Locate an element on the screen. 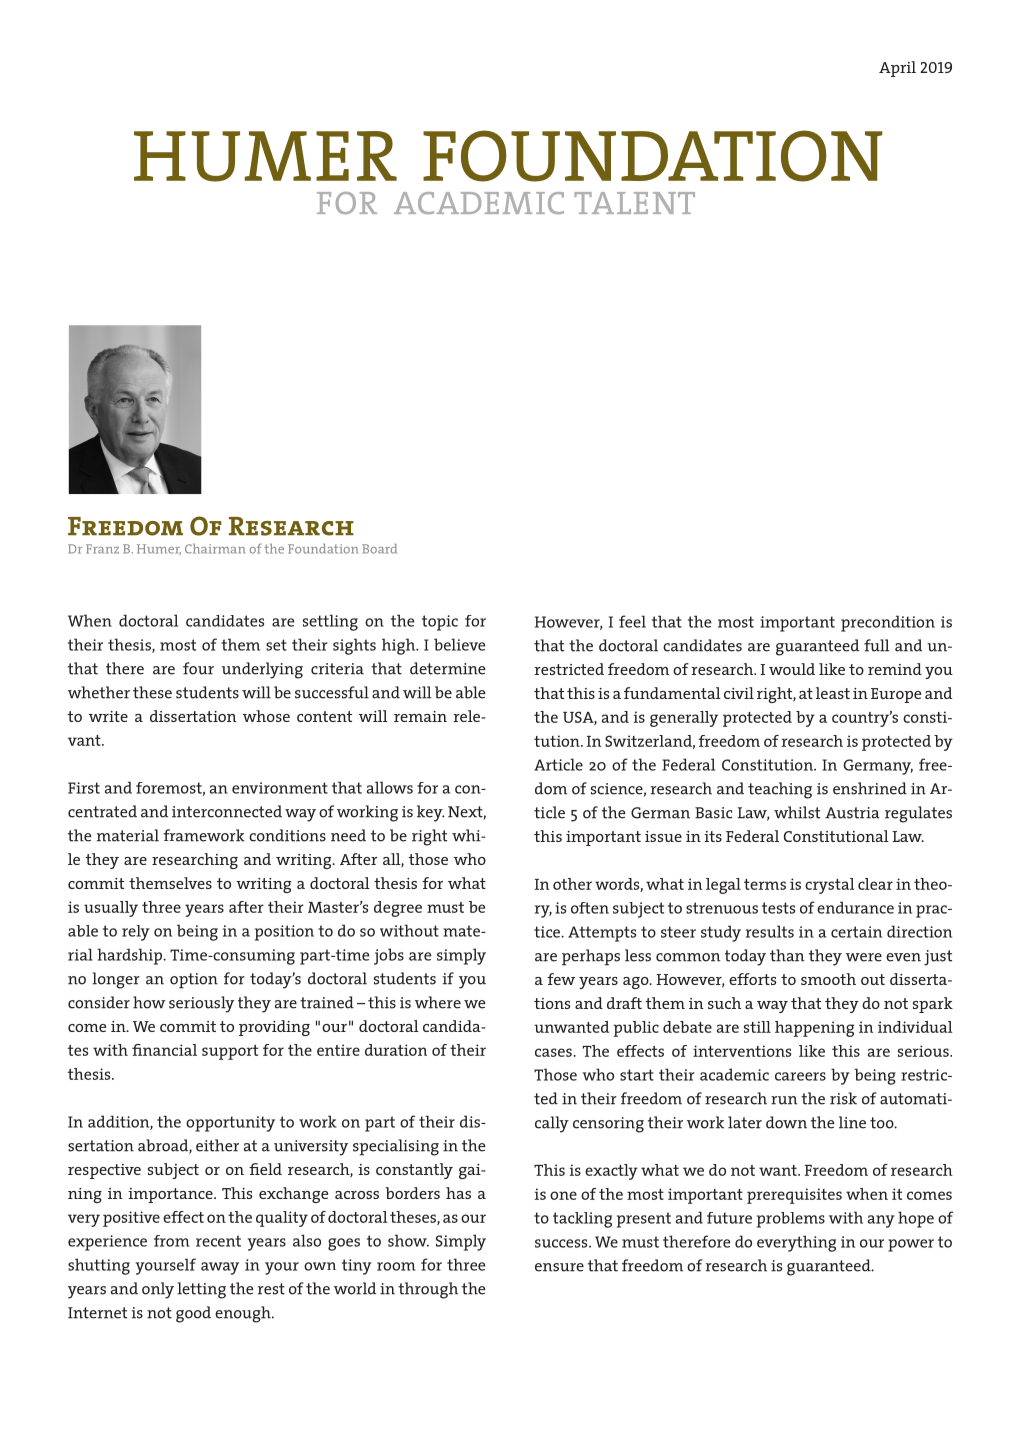 This screenshot has width=1014, height=1434. precondition is located at coordinates (888, 623).
